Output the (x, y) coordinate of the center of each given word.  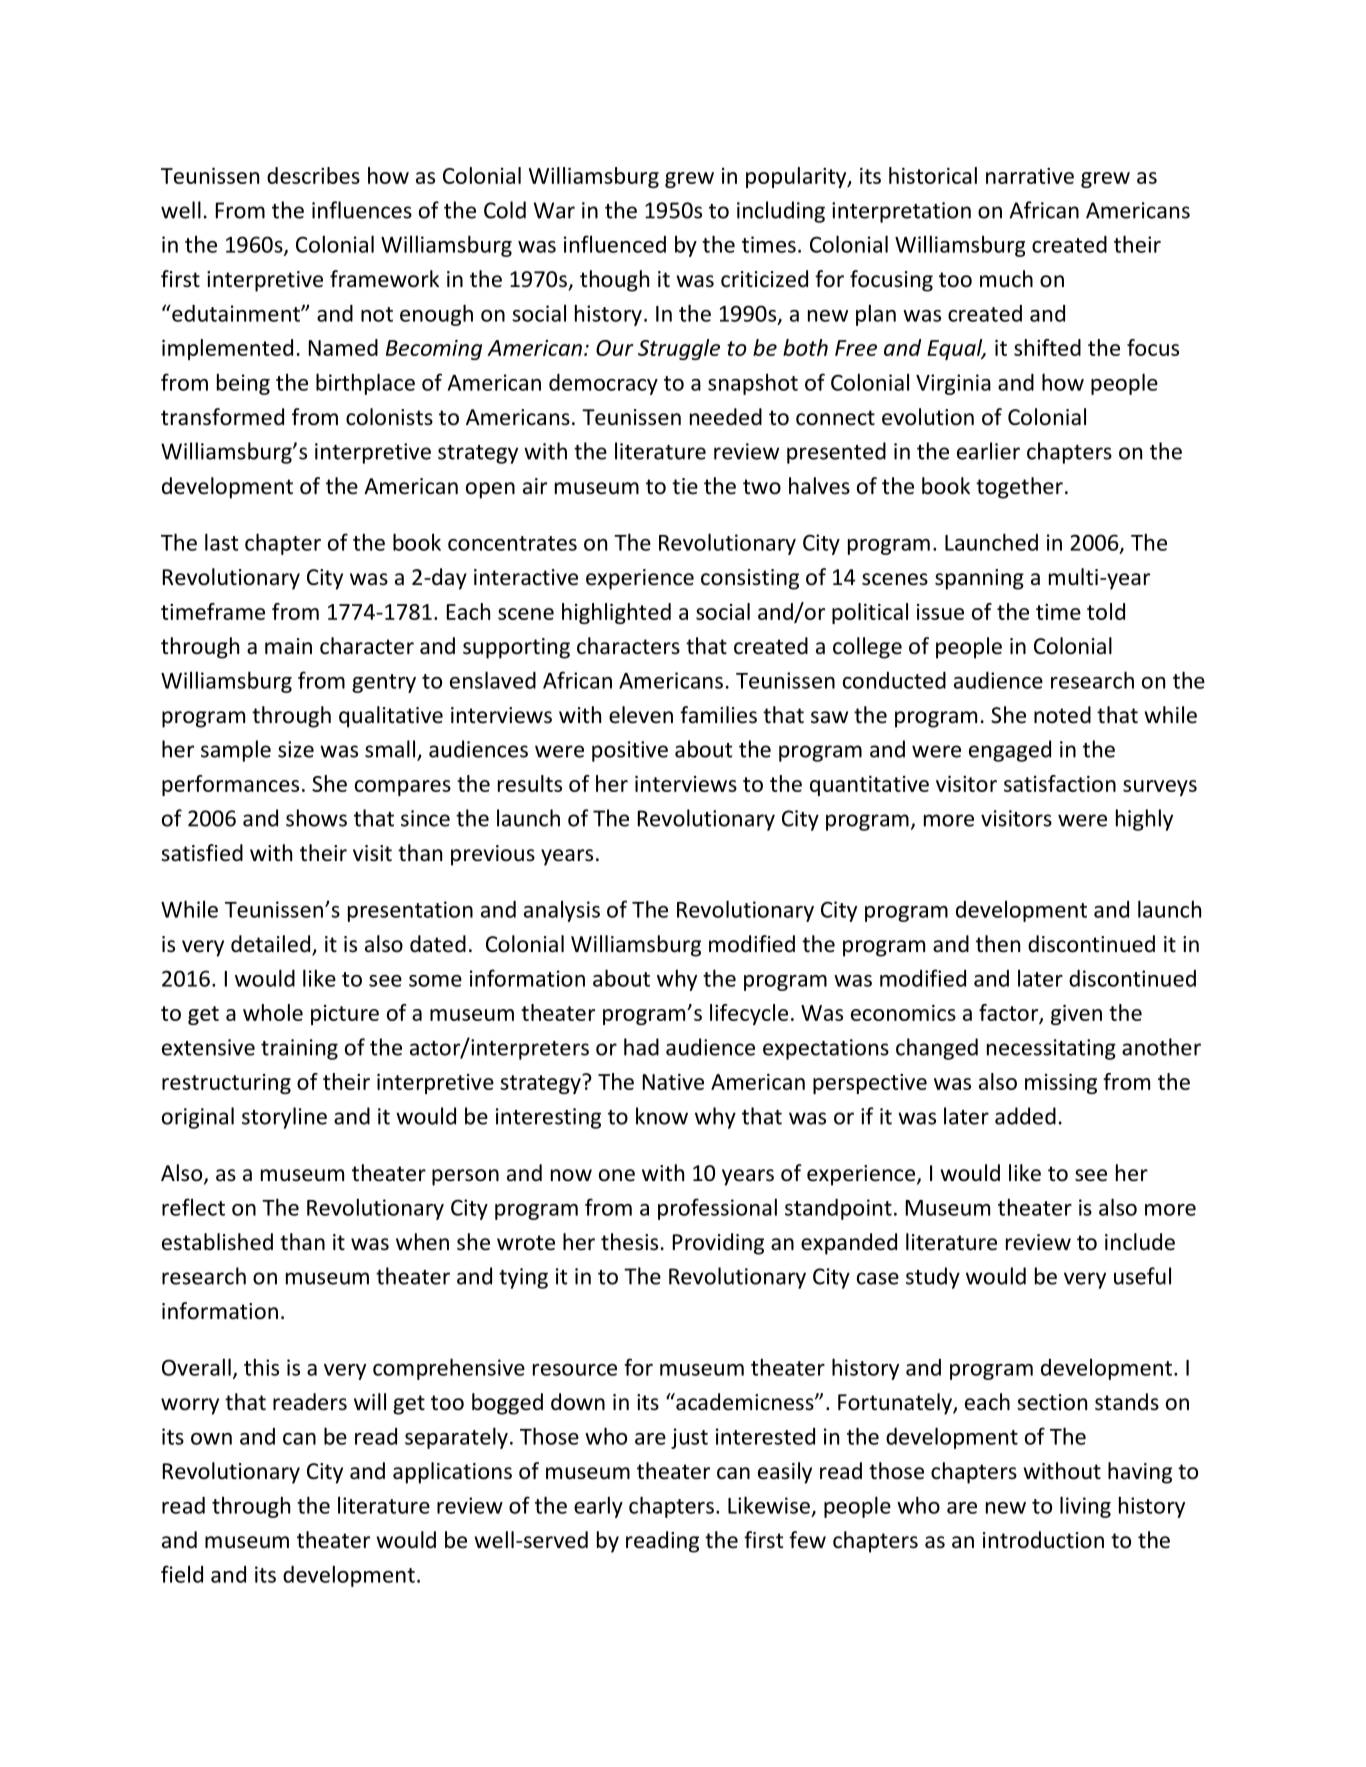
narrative (1030, 176)
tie (685, 486)
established (217, 1242)
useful (1142, 1276)
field (182, 1574)
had (641, 1047)
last (222, 542)
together (1019, 488)
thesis (629, 1242)
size (296, 749)
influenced (615, 244)
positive (630, 751)
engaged (1010, 751)
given (1076, 1015)
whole (273, 1012)
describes (313, 175)
